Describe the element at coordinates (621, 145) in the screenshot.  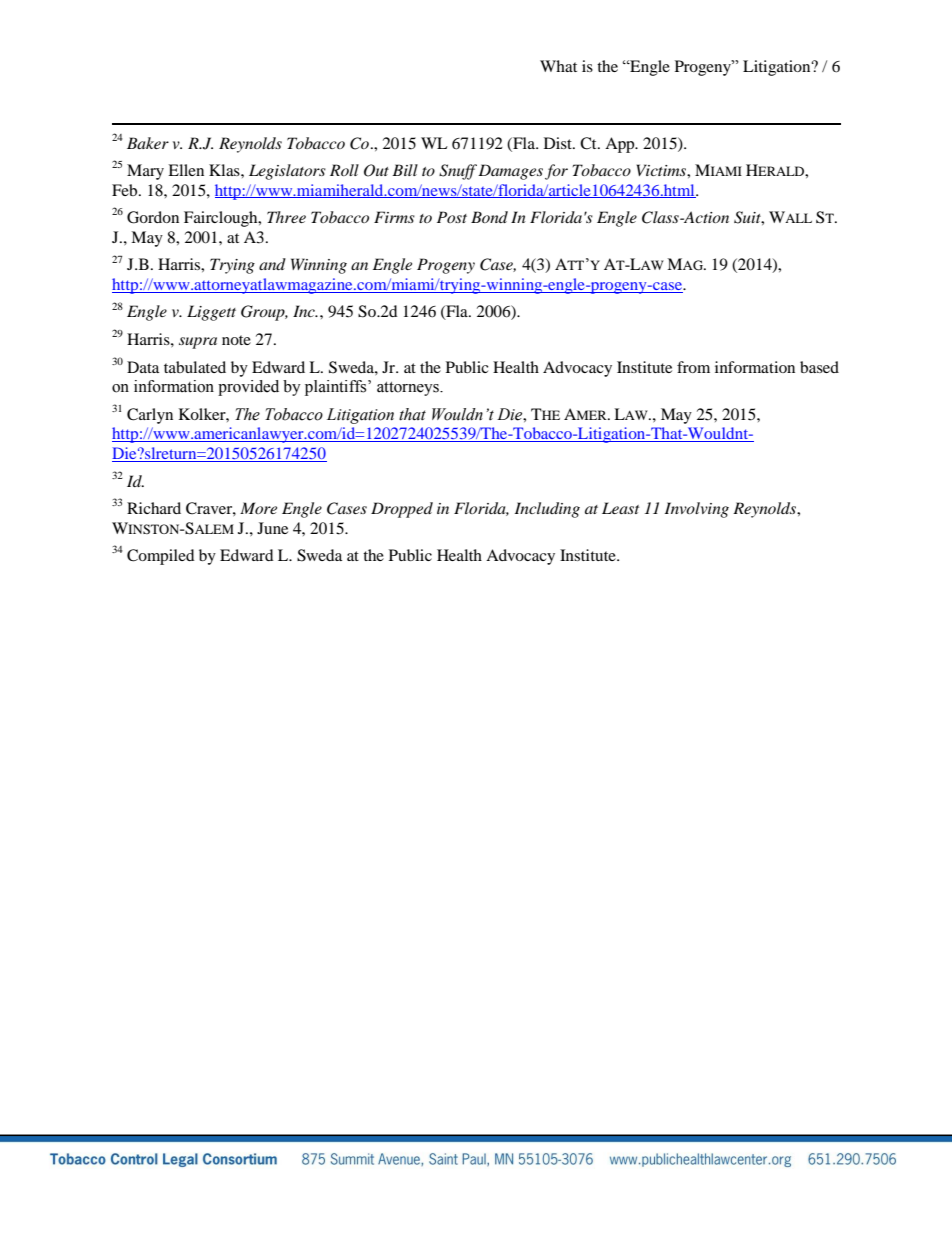
I see `App` at that location.
